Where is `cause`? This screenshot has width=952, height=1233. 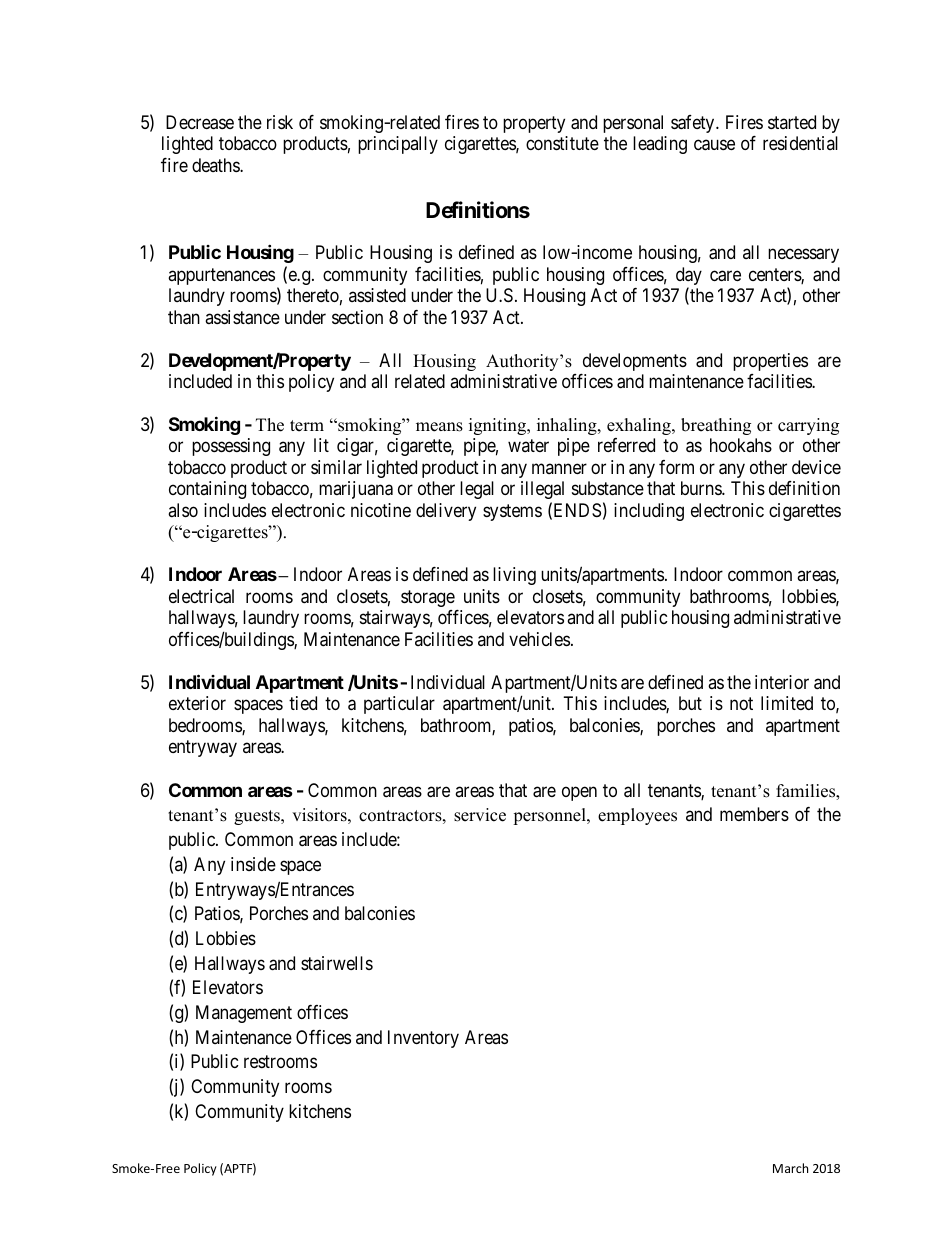 cause is located at coordinates (714, 145).
